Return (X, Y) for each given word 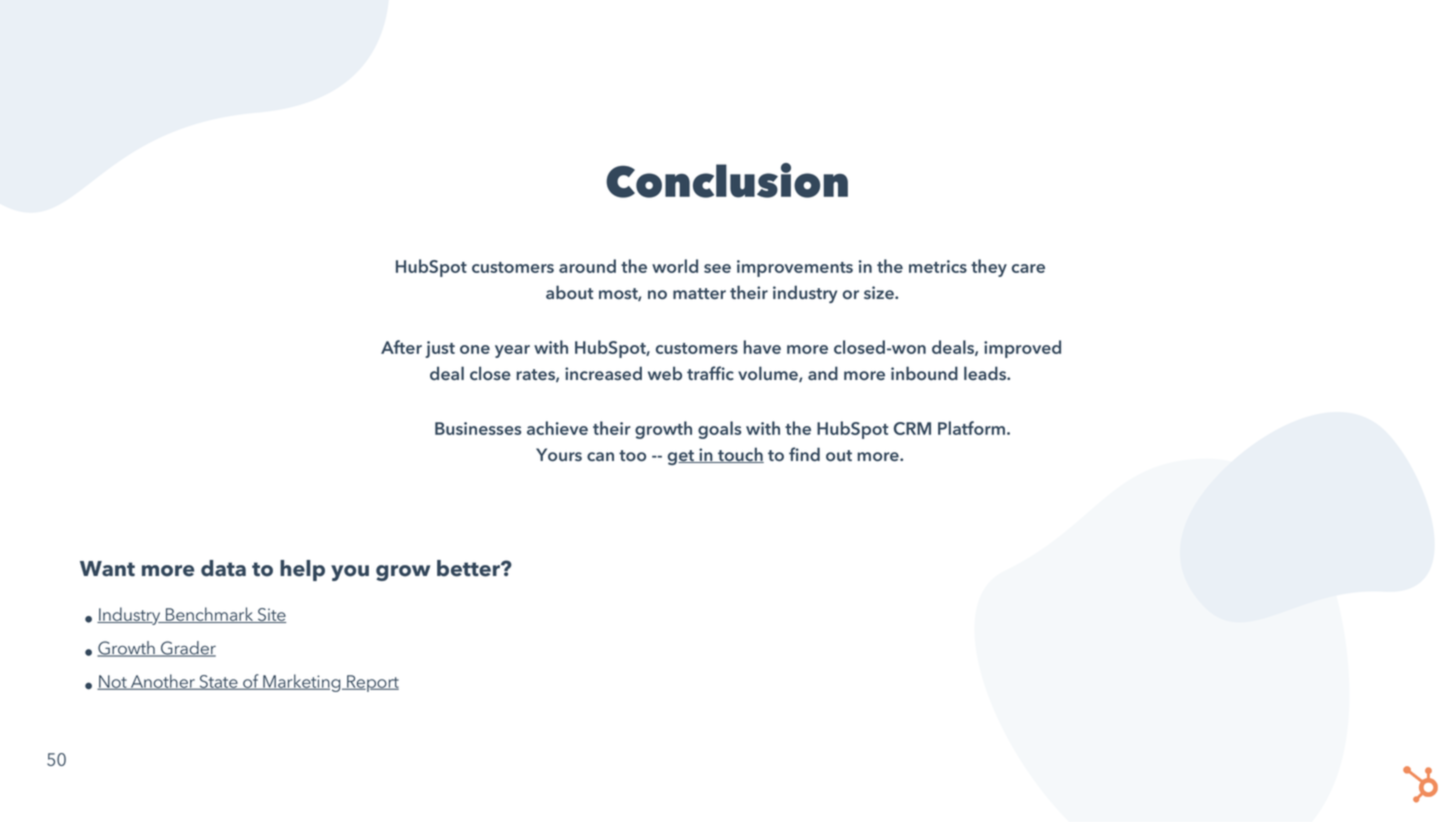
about (569, 292)
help (302, 570)
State (218, 682)
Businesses (478, 428)
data (223, 568)
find (804, 454)
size (880, 292)
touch (740, 455)
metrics (938, 266)
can (600, 456)
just (440, 349)
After (401, 347)
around (587, 266)
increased (603, 373)
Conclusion (727, 180)
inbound (924, 373)
